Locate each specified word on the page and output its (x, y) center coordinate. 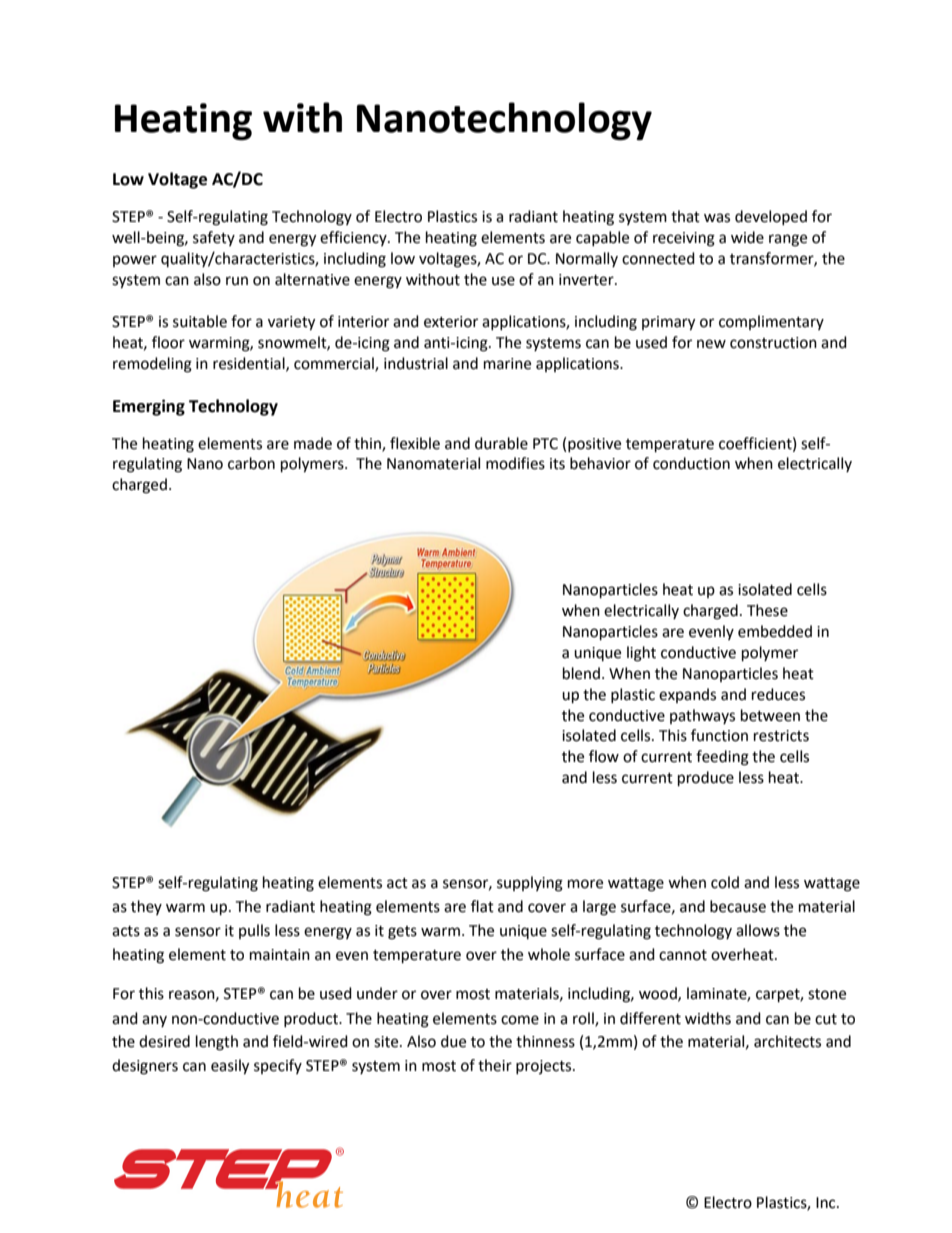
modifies (515, 463)
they (146, 907)
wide (747, 237)
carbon (251, 463)
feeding (722, 758)
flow (604, 756)
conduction (691, 463)
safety (214, 238)
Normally (587, 259)
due (453, 1041)
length (217, 1043)
